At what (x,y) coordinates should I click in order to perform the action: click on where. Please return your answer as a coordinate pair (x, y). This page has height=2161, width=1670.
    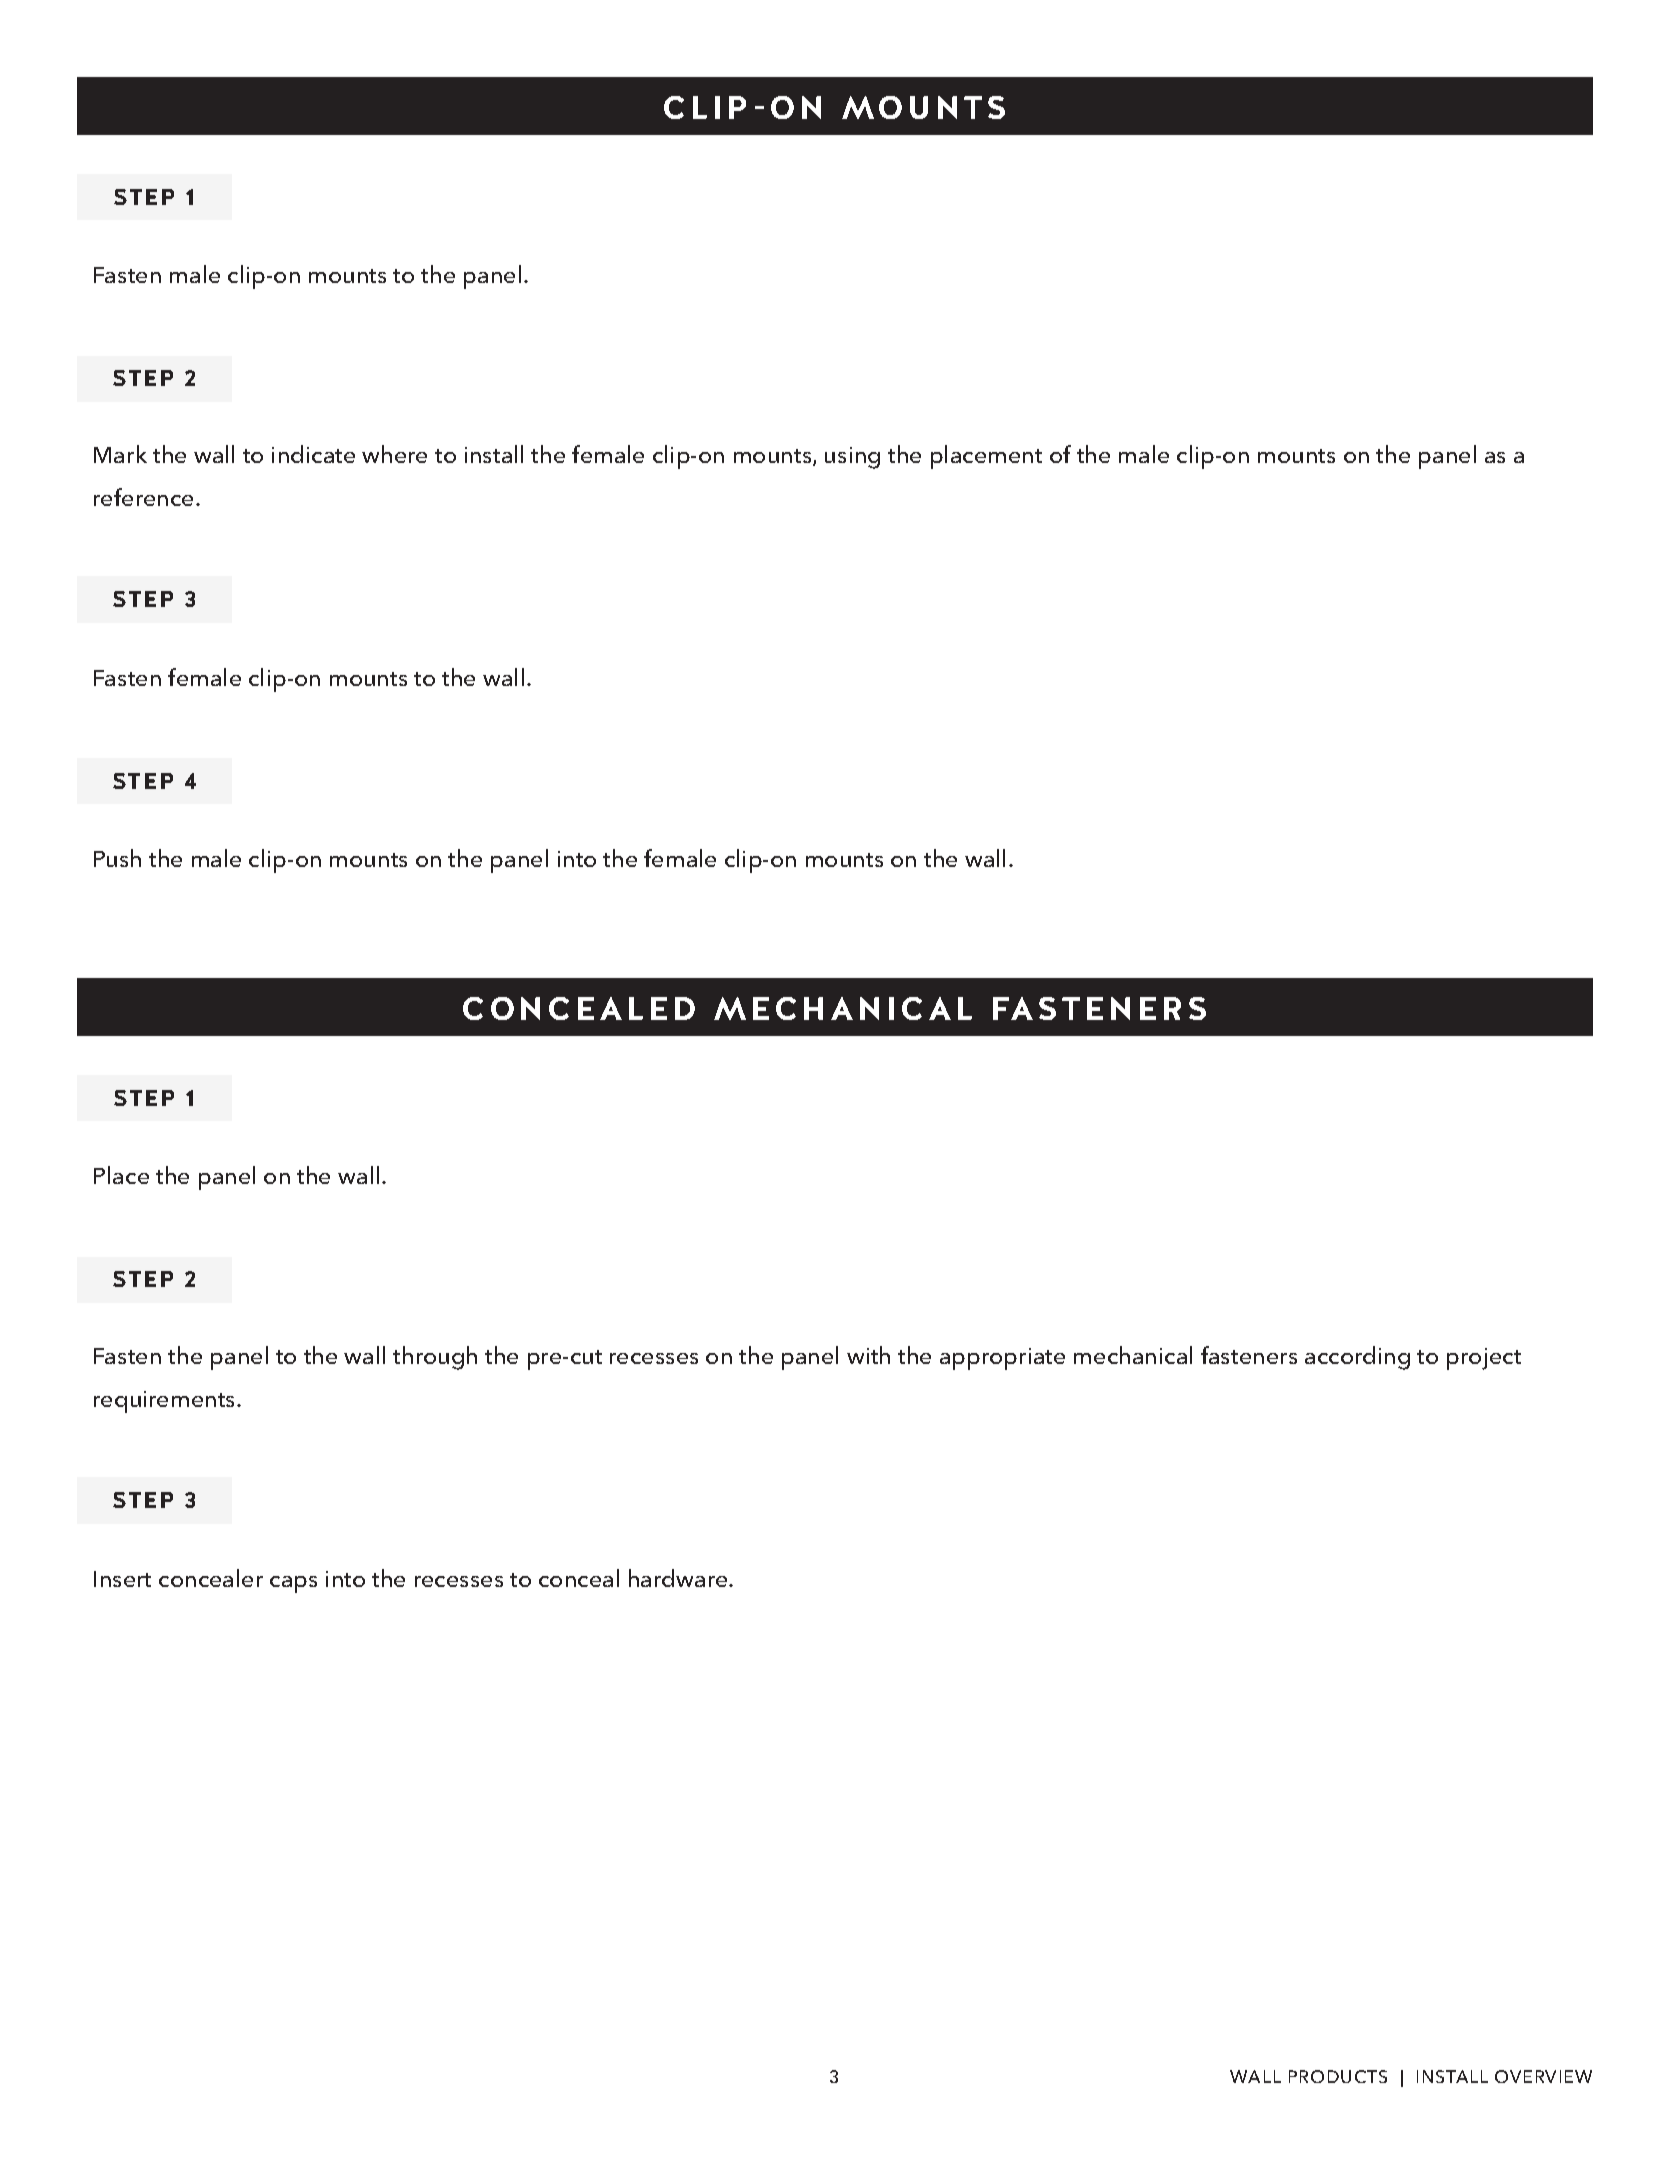
    Looking at the image, I should click on (394, 454).
